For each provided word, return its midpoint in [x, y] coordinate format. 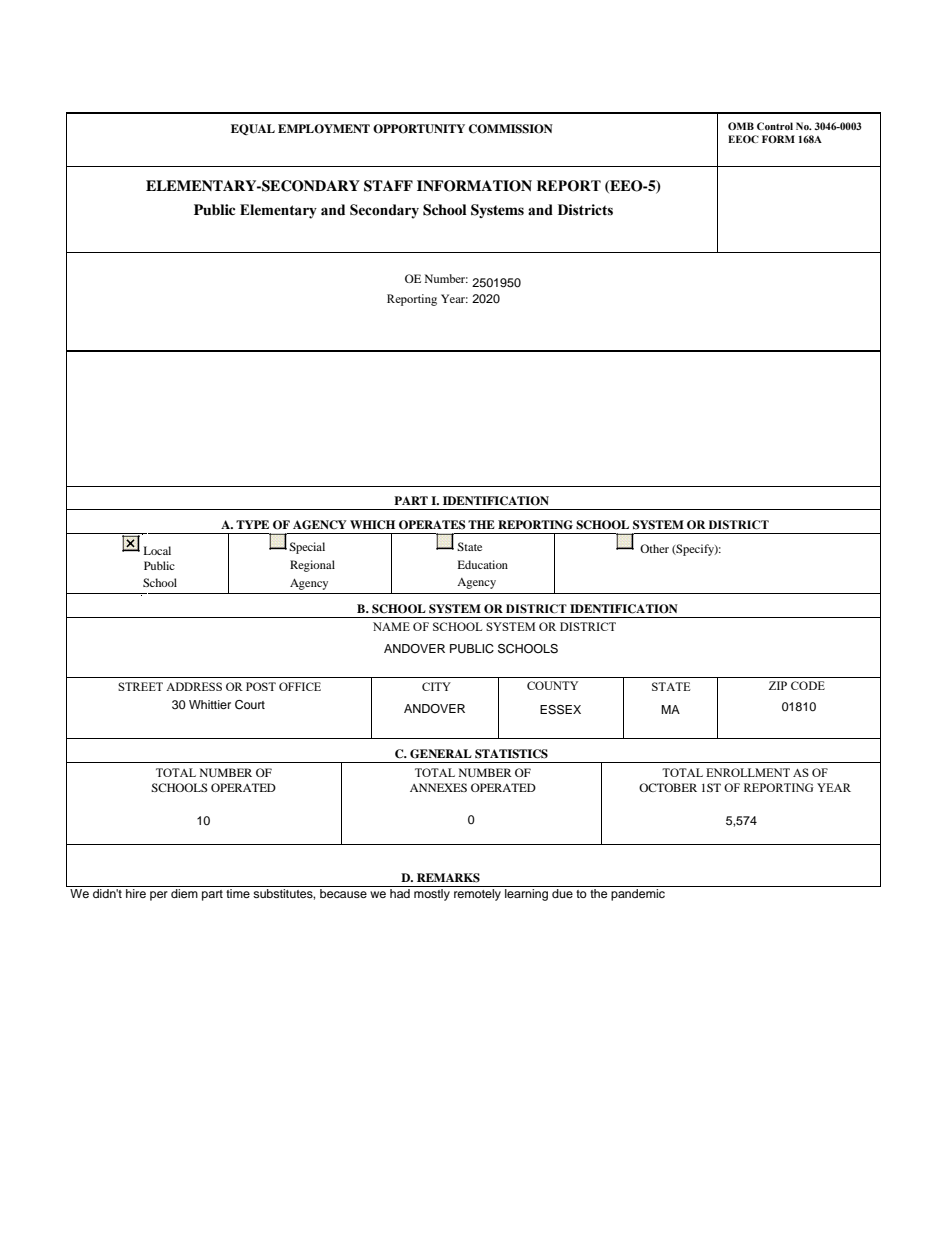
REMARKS [448, 878]
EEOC [743, 139]
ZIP [778, 685]
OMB [741, 126]
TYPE [252, 524]
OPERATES [432, 525]
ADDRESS [194, 686]
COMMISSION [511, 129]
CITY [436, 686]
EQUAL [253, 129]
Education [483, 564]
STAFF [388, 186]
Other [654, 548]
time [238, 893]
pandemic [638, 895]
